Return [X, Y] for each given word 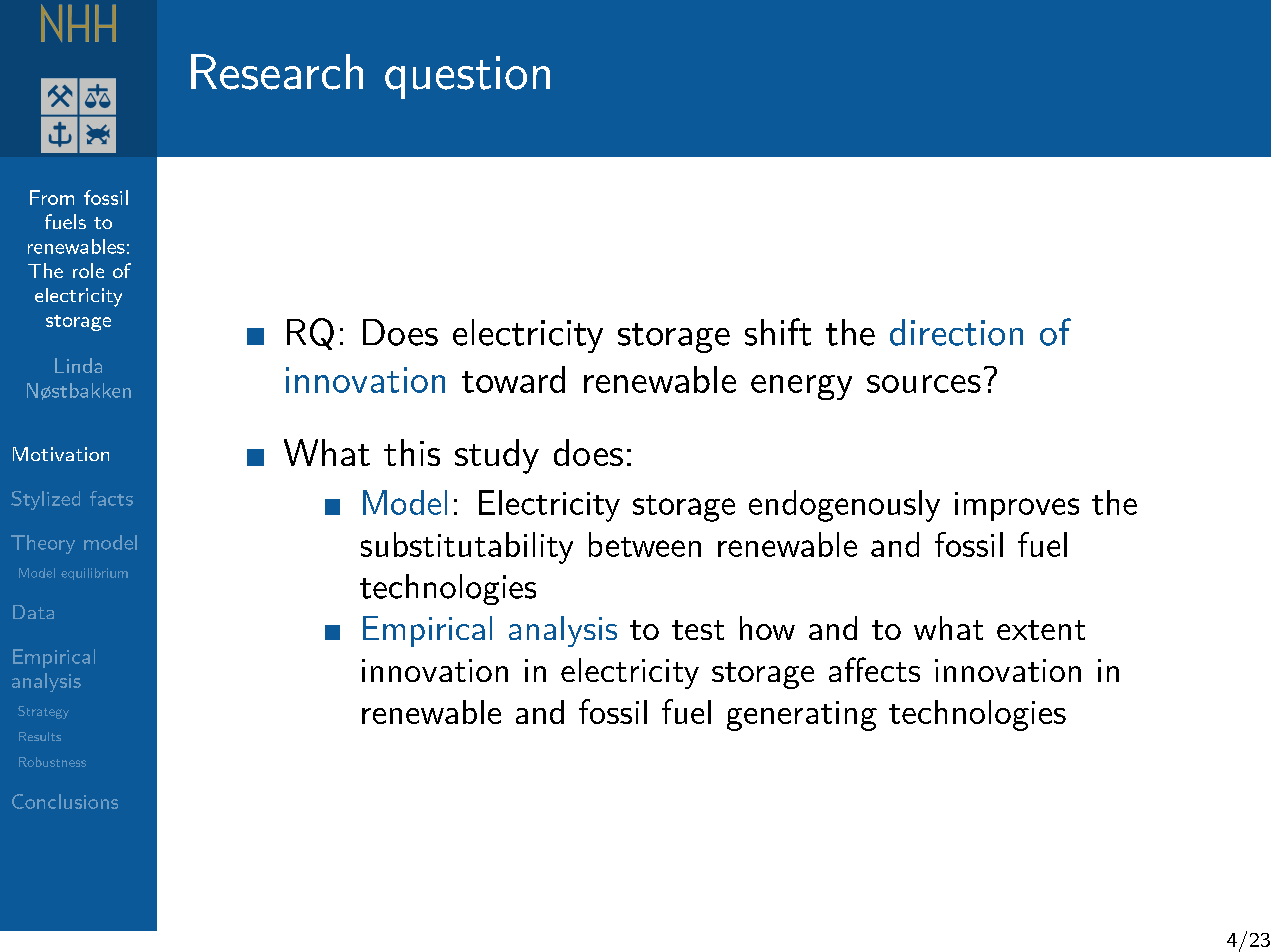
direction [956, 332]
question [467, 77]
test [698, 630]
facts [111, 498]
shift [778, 332]
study [497, 456]
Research [277, 72]
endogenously [844, 506]
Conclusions [65, 801]
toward [513, 379]
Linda [78, 365]
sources [924, 384]
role [88, 270]
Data [33, 612]
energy [801, 387]
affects [874, 669]
